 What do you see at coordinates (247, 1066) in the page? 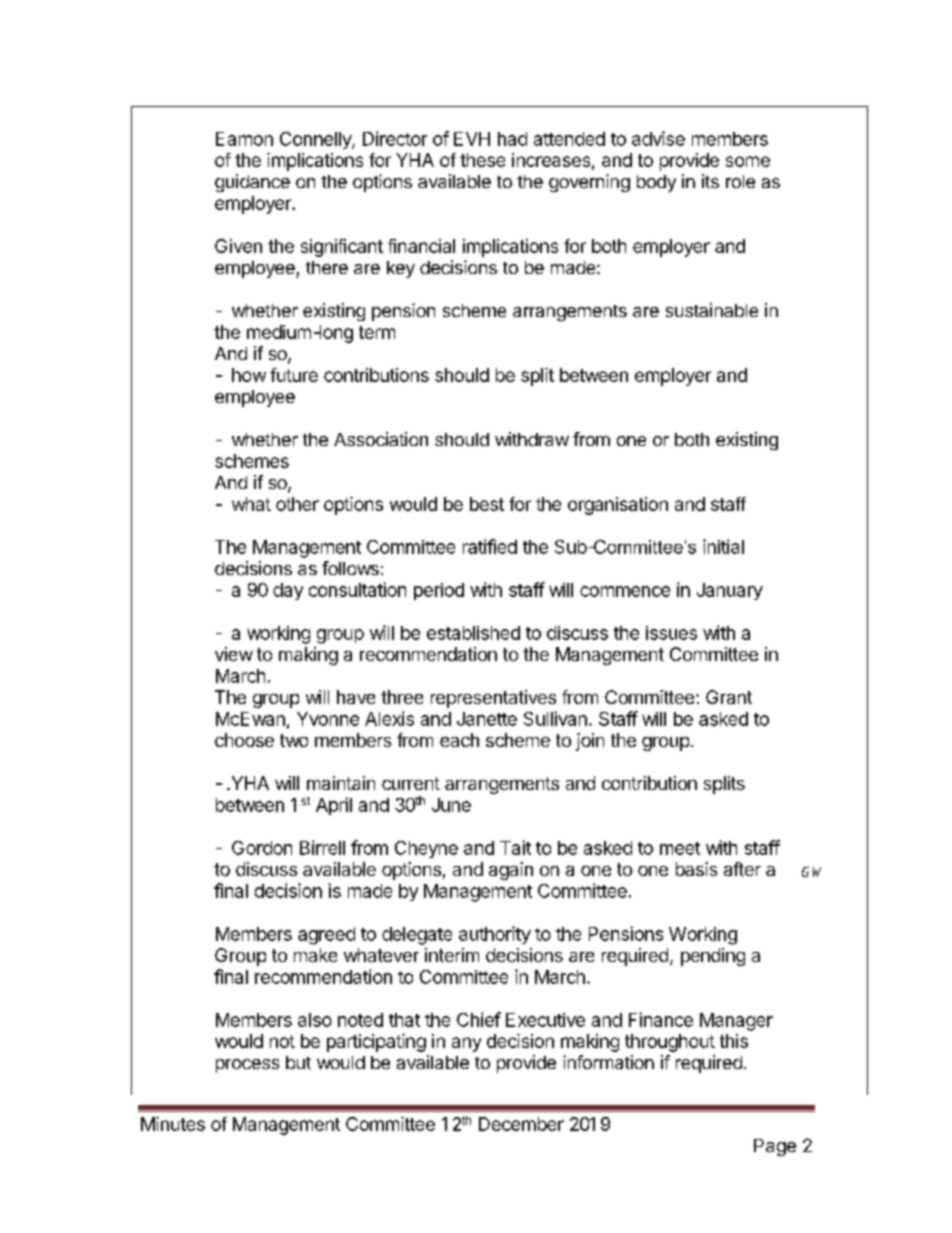
I see `process` at bounding box center [247, 1066].
